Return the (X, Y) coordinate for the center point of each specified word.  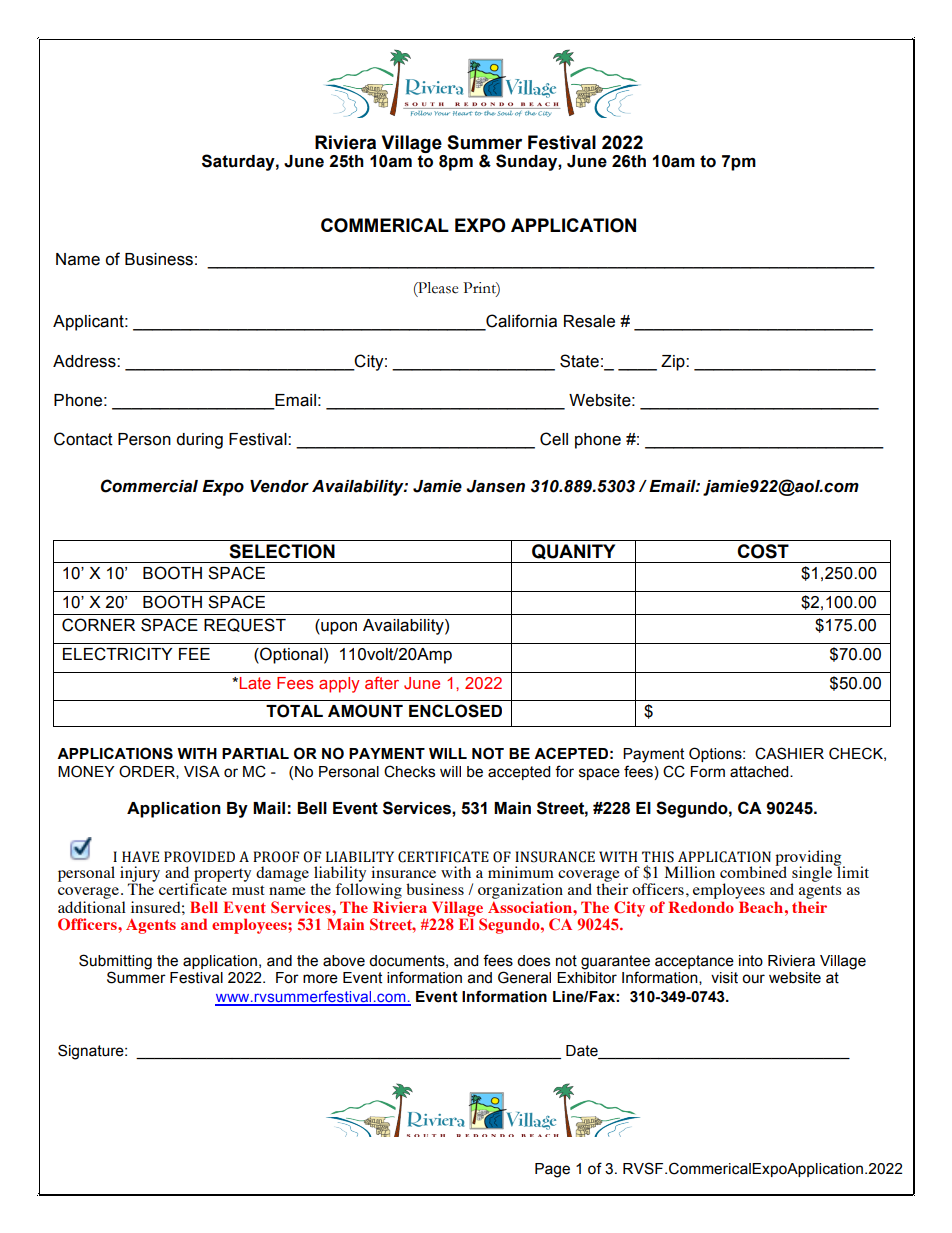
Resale (589, 321)
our (753, 979)
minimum (521, 872)
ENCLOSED (455, 711)
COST (763, 551)
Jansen (495, 486)
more (320, 979)
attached (760, 772)
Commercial (149, 486)
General (524, 977)
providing (809, 859)
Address (85, 361)
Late (255, 683)
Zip (674, 363)
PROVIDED (199, 857)
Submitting (115, 963)
